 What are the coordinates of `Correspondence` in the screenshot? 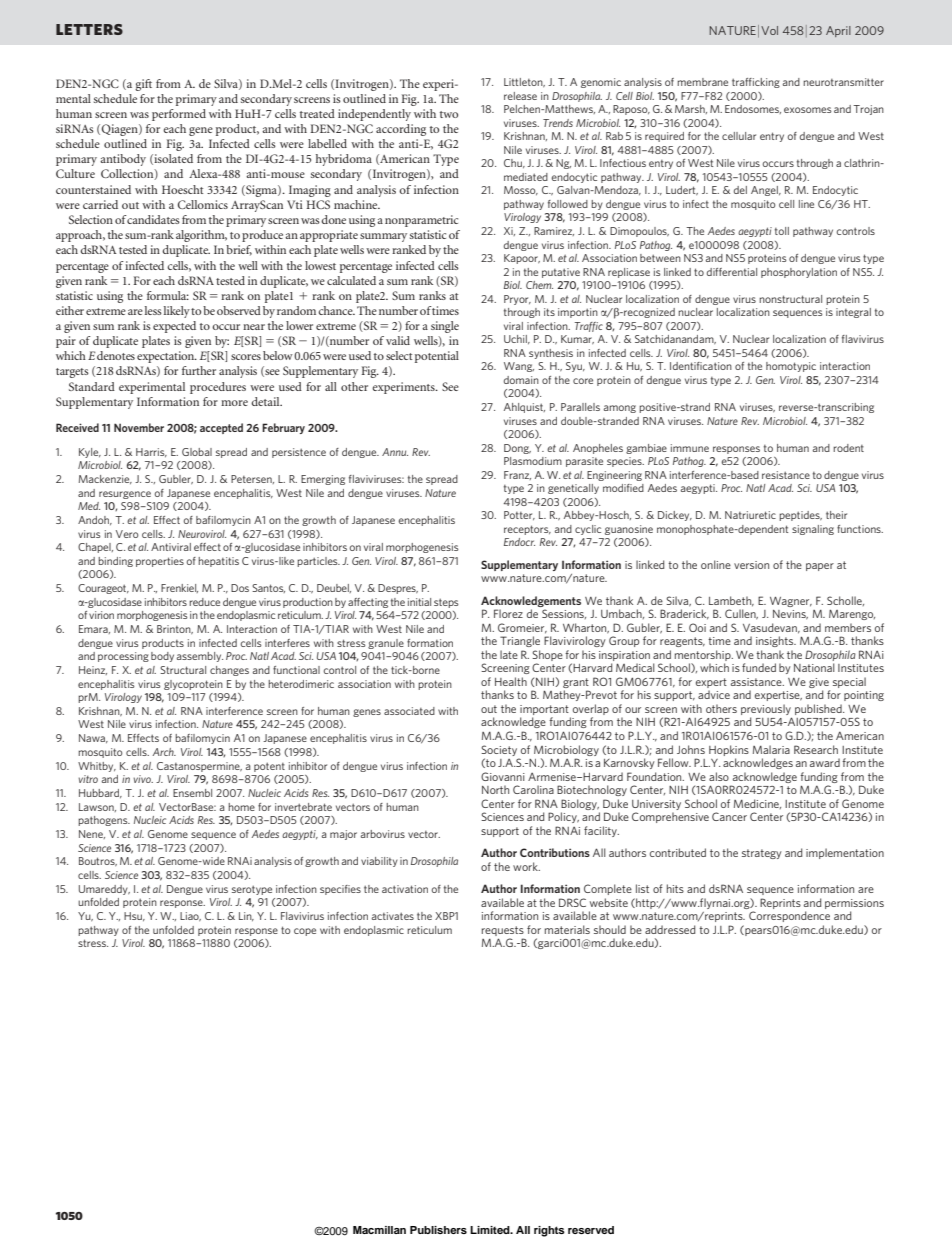 It's located at (789, 916).
